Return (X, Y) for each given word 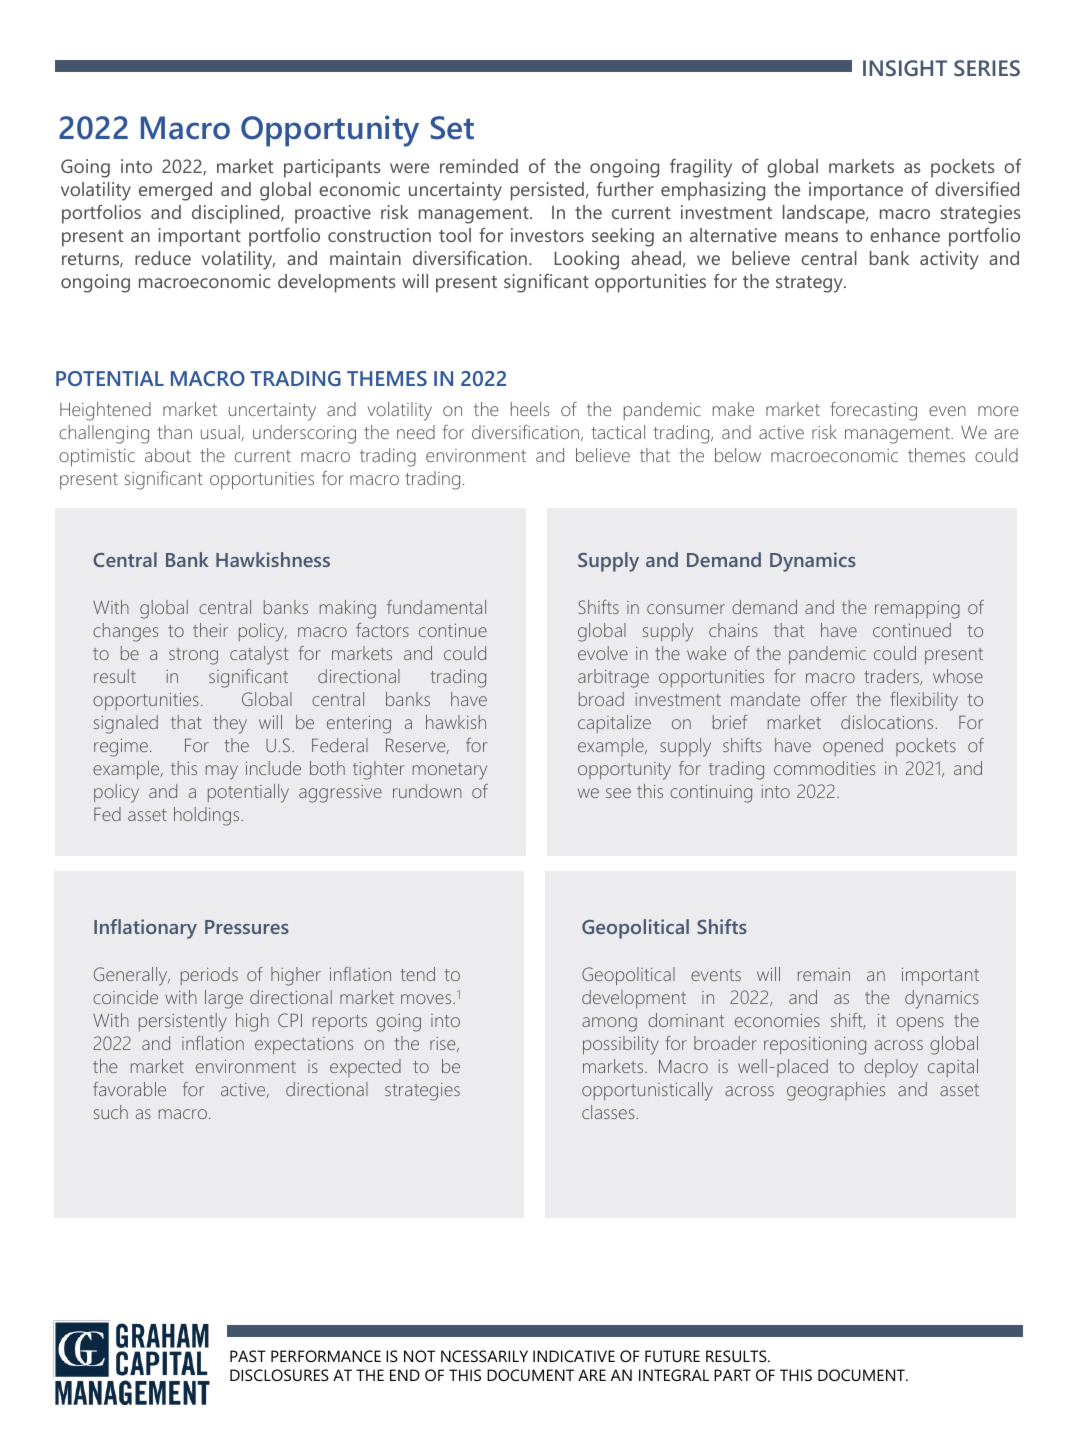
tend (418, 974)
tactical (618, 432)
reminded (479, 166)
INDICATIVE (574, 1356)
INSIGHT (905, 68)
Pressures (247, 927)
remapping (917, 610)
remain (824, 974)
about (168, 455)
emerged (175, 191)
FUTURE (672, 1356)
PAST (248, 1356)
